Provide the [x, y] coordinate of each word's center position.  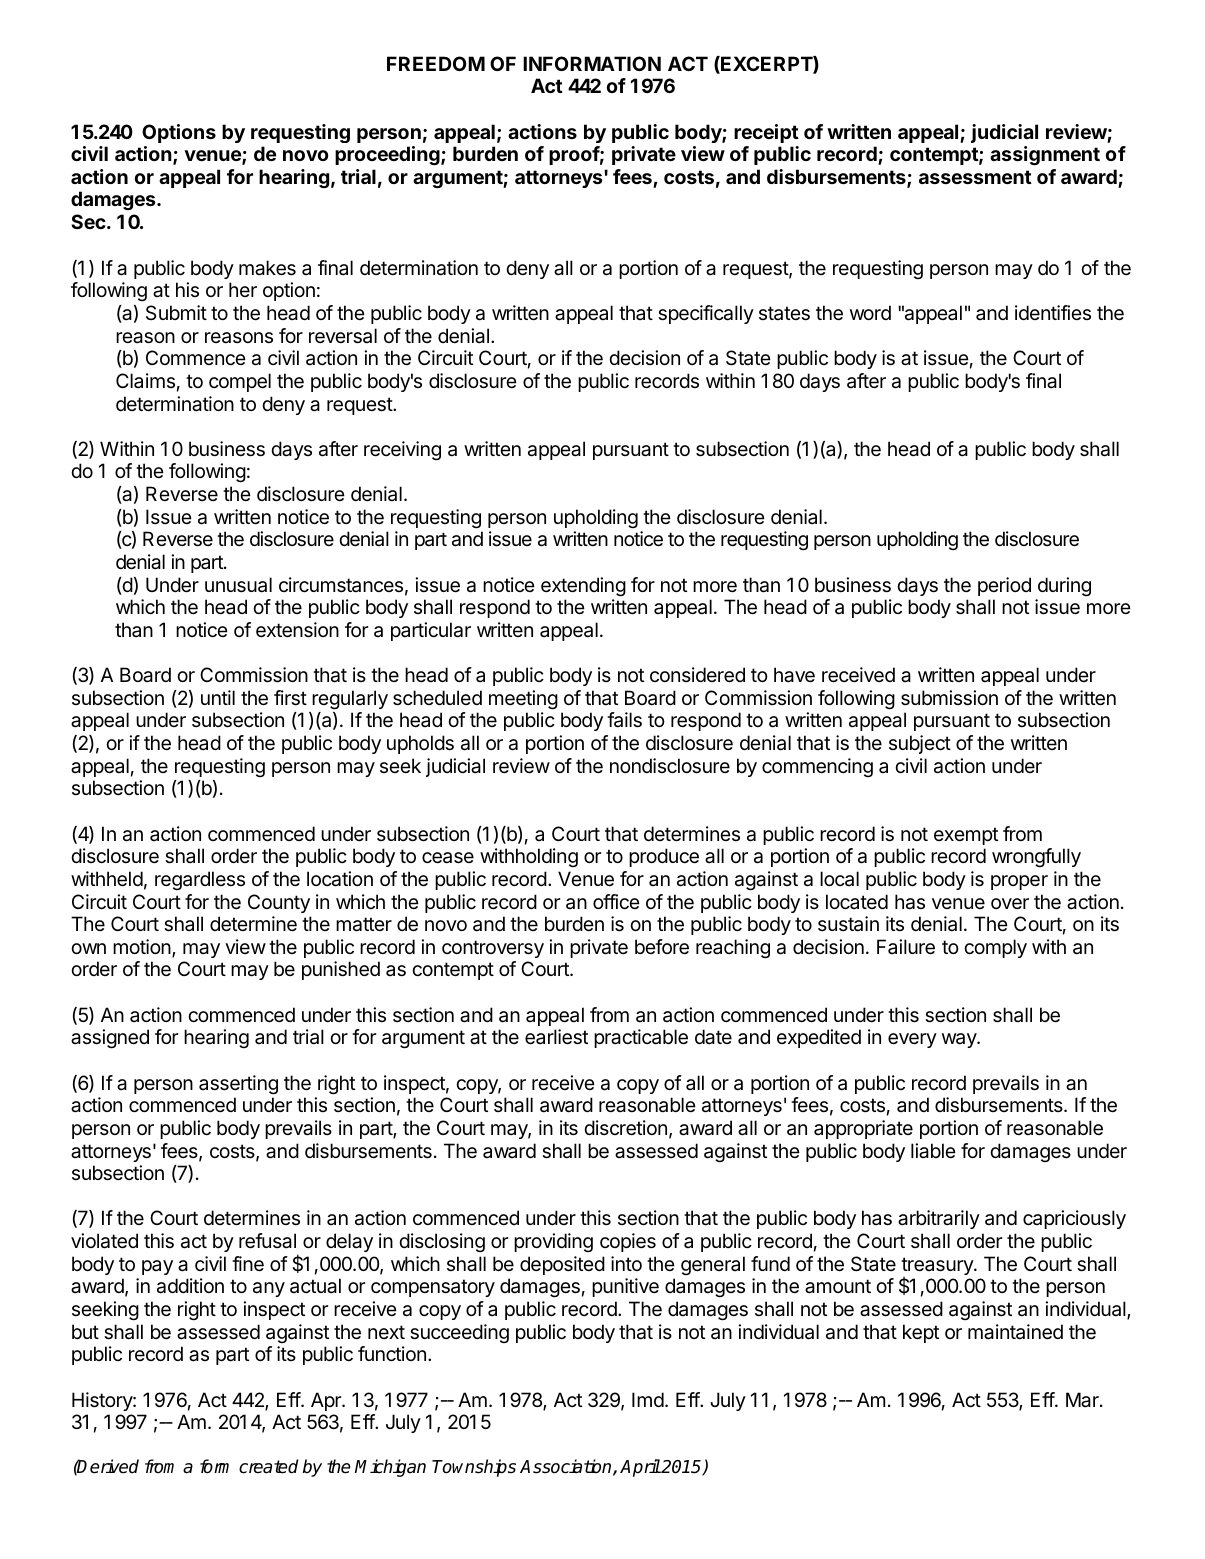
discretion [625, 1128]
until [218, 697]
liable [933, 1151]
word [870, 312]
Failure [906, 947]
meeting [523, 700]
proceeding [388, 156]
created [268, 1466]
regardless [200, 880]
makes [267, 268]
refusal [267, 1241]
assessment [975, 177]
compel [240, 382]
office [616, 901]
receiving [402, 451]
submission [949, 698]
